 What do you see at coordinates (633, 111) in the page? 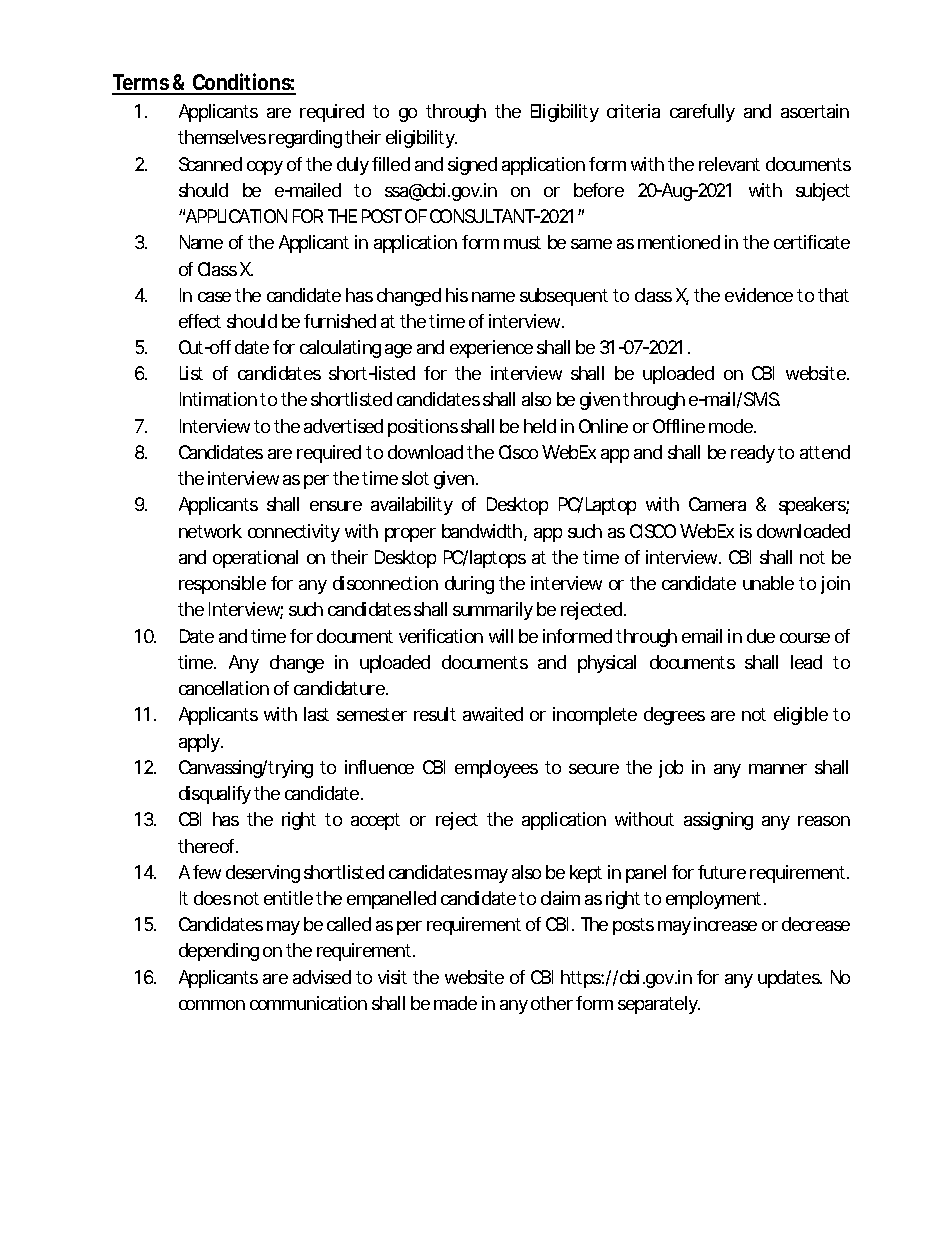
I see `criteria` at bounding box center [633, 111].
